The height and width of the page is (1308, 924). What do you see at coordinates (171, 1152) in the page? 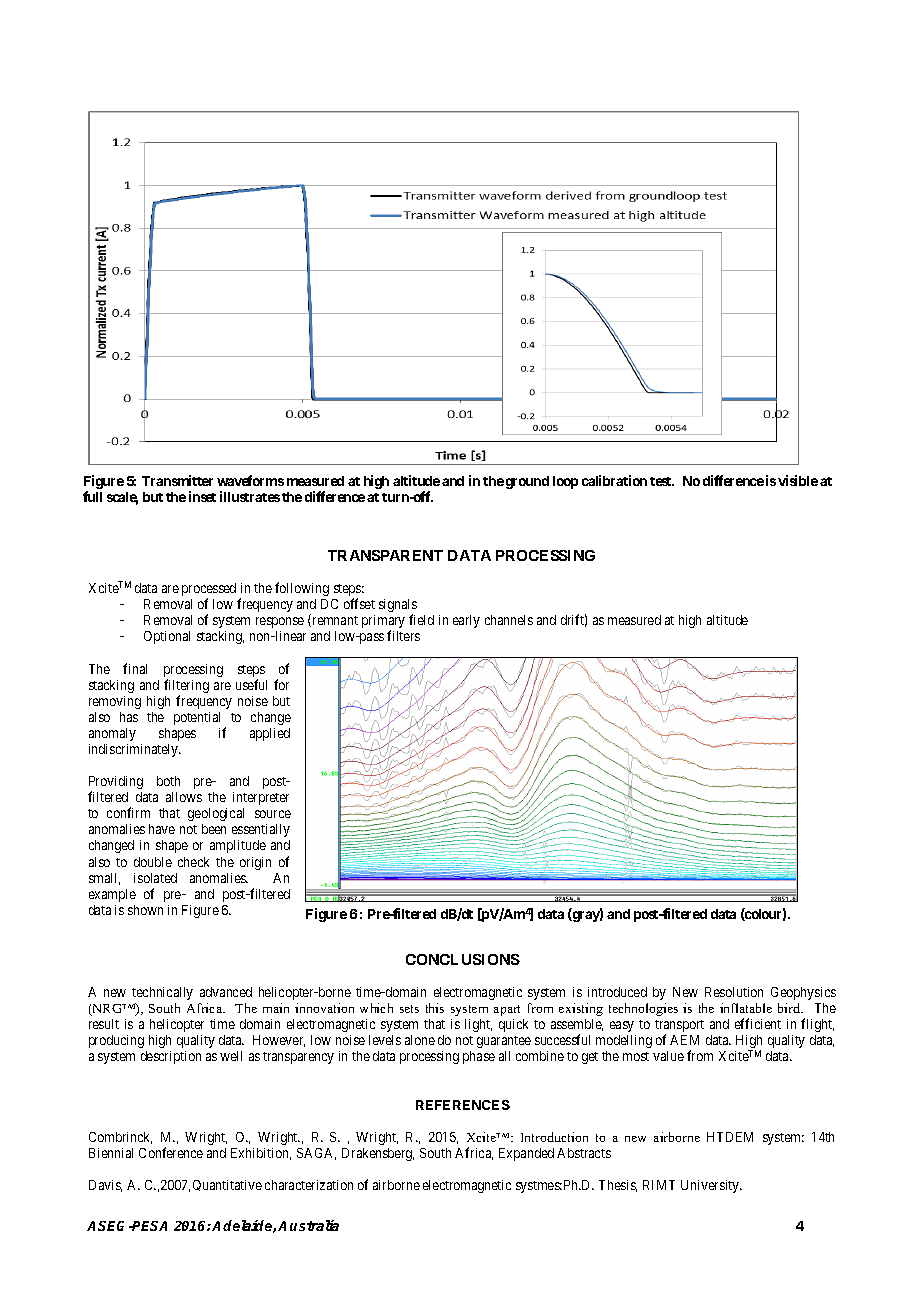
I see `Conference` at bounding box center [171, 1152].
